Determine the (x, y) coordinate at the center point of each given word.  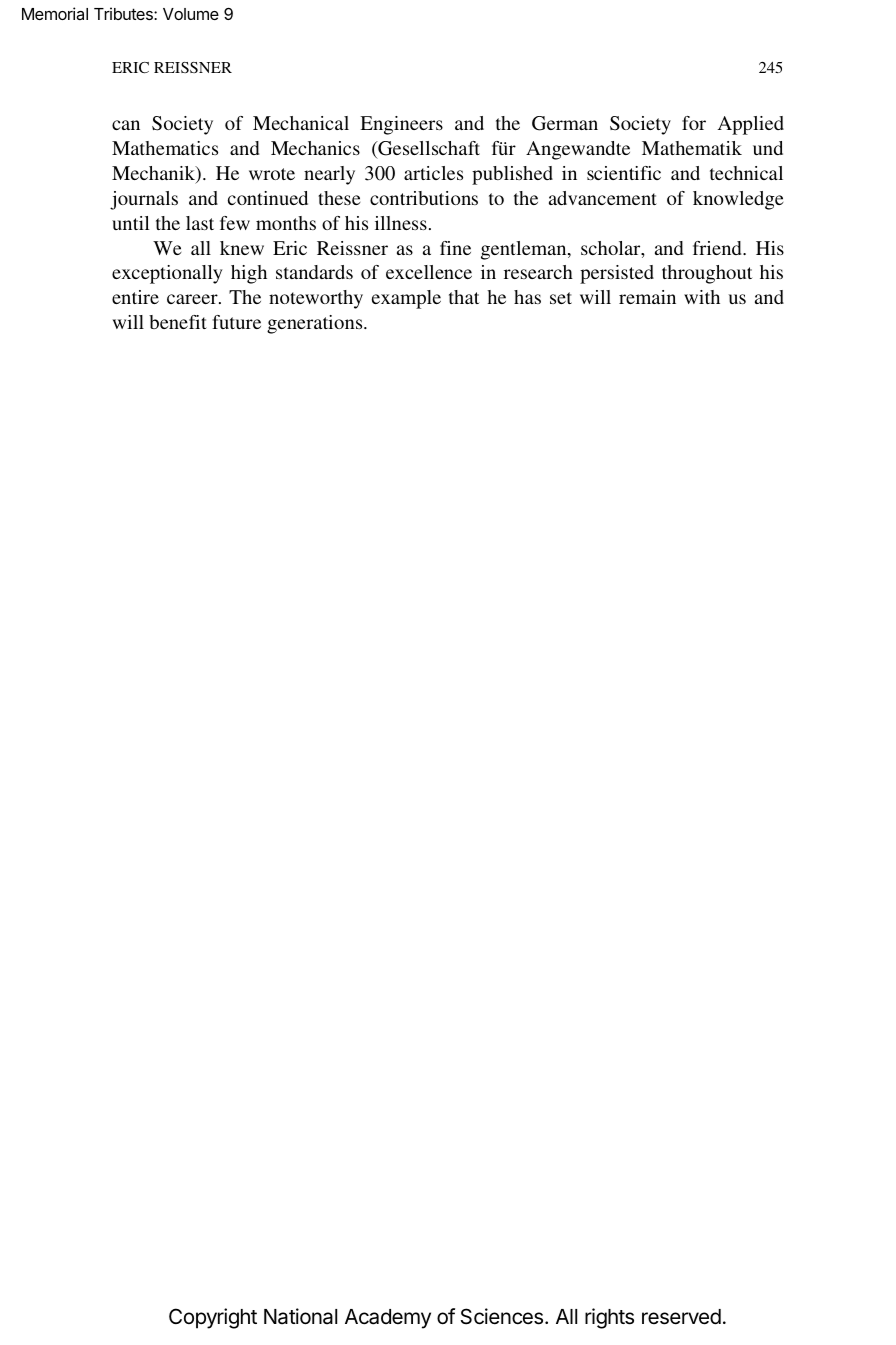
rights (609, 1318)
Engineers (401, 125)
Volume (191, 14)
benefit (178, 322)
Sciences (503, 1316)
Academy (388, 1319)
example (406, 299)
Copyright (213, 1318)
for (694, 123)
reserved (681, 1317)
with (702, 297)
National (300, 1316)
